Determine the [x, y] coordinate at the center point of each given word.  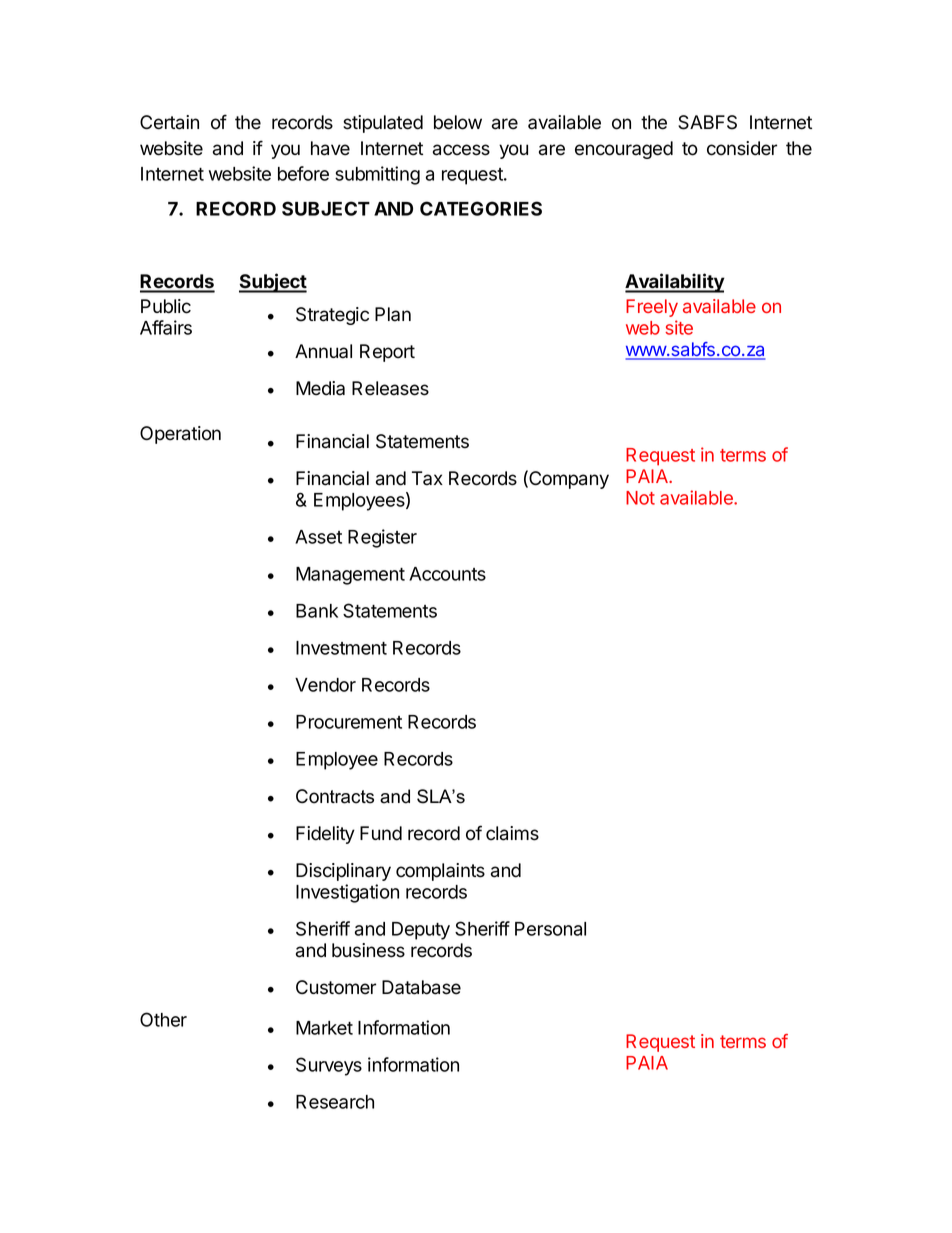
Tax [427, 478]
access [461, 150]
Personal [550, 929]
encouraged [624, 150]
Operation [180, 435]
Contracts [335, 796]
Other [163, 1019]
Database [421, 987]
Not [640, 498]
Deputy [421, 931]
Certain [169, 122]
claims [512, 833]
